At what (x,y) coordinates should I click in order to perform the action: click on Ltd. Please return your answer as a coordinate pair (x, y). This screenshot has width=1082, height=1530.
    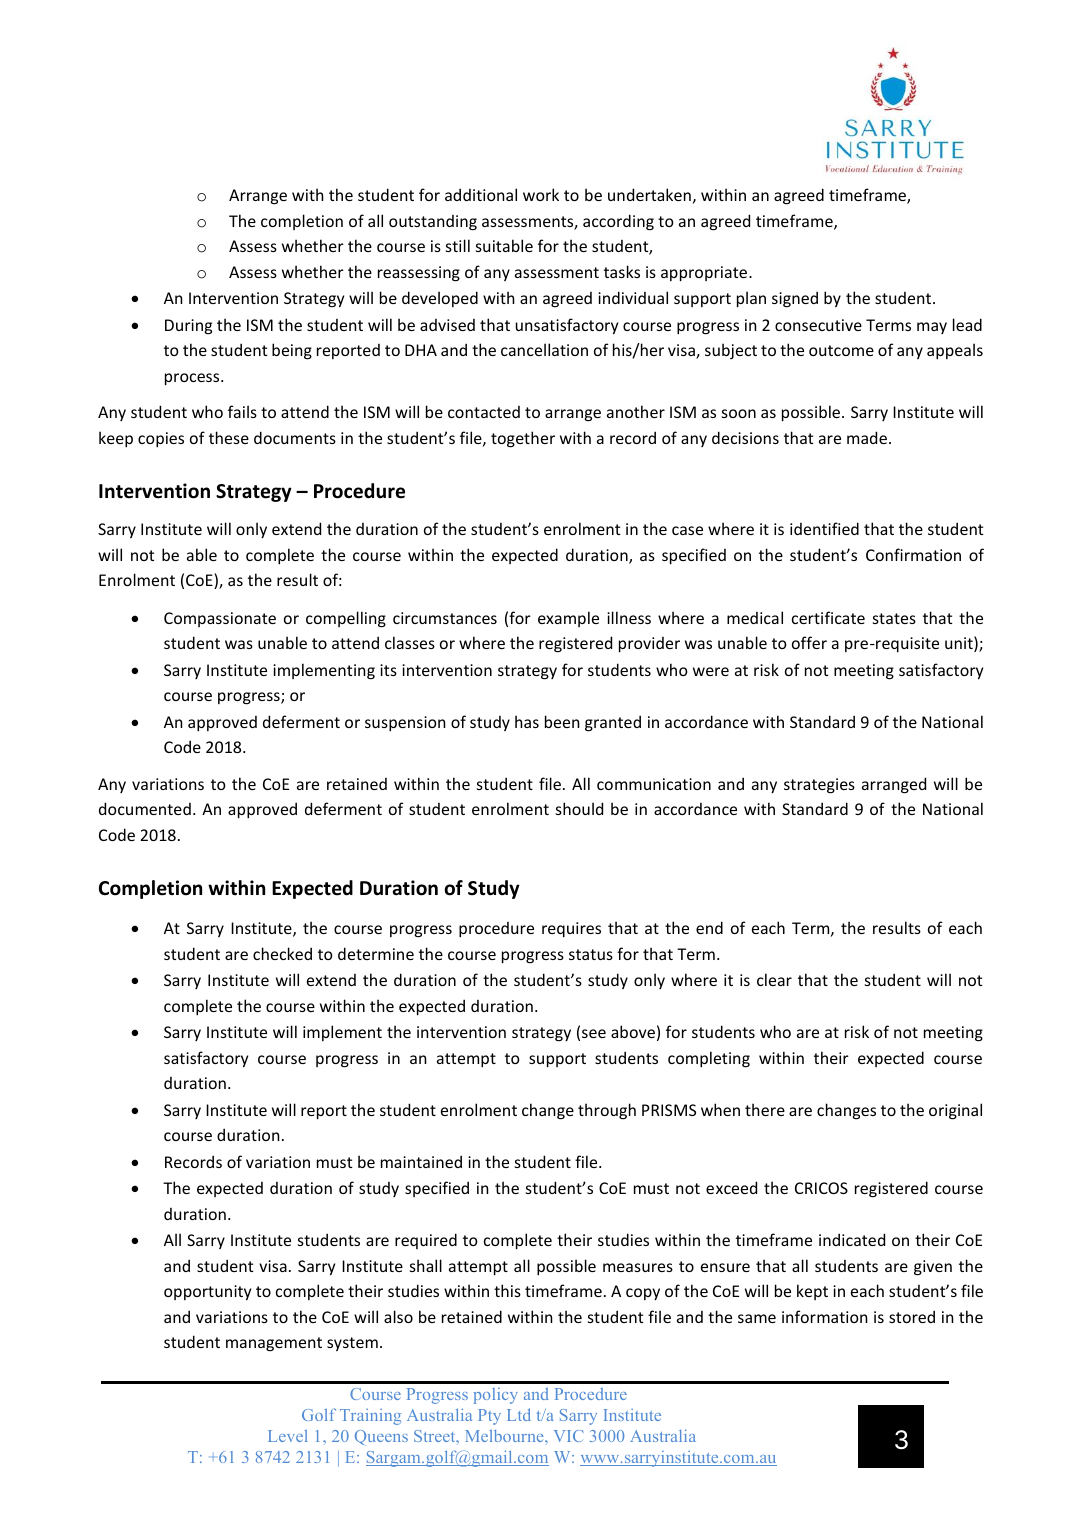
    Looking at the image, I should click on (519, 1414).
